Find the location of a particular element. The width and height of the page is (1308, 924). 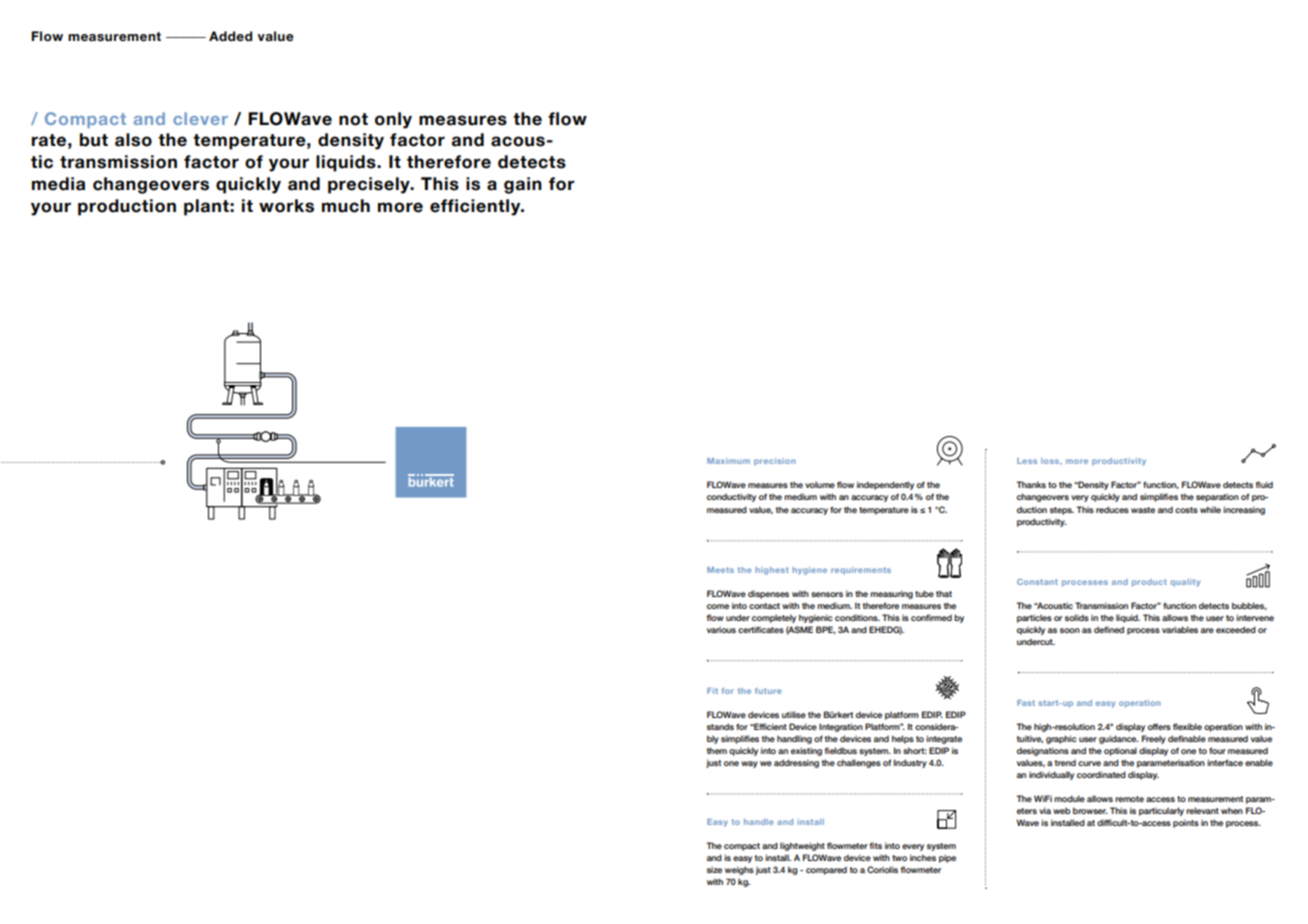

Added is located at coordinates (230, 36).
